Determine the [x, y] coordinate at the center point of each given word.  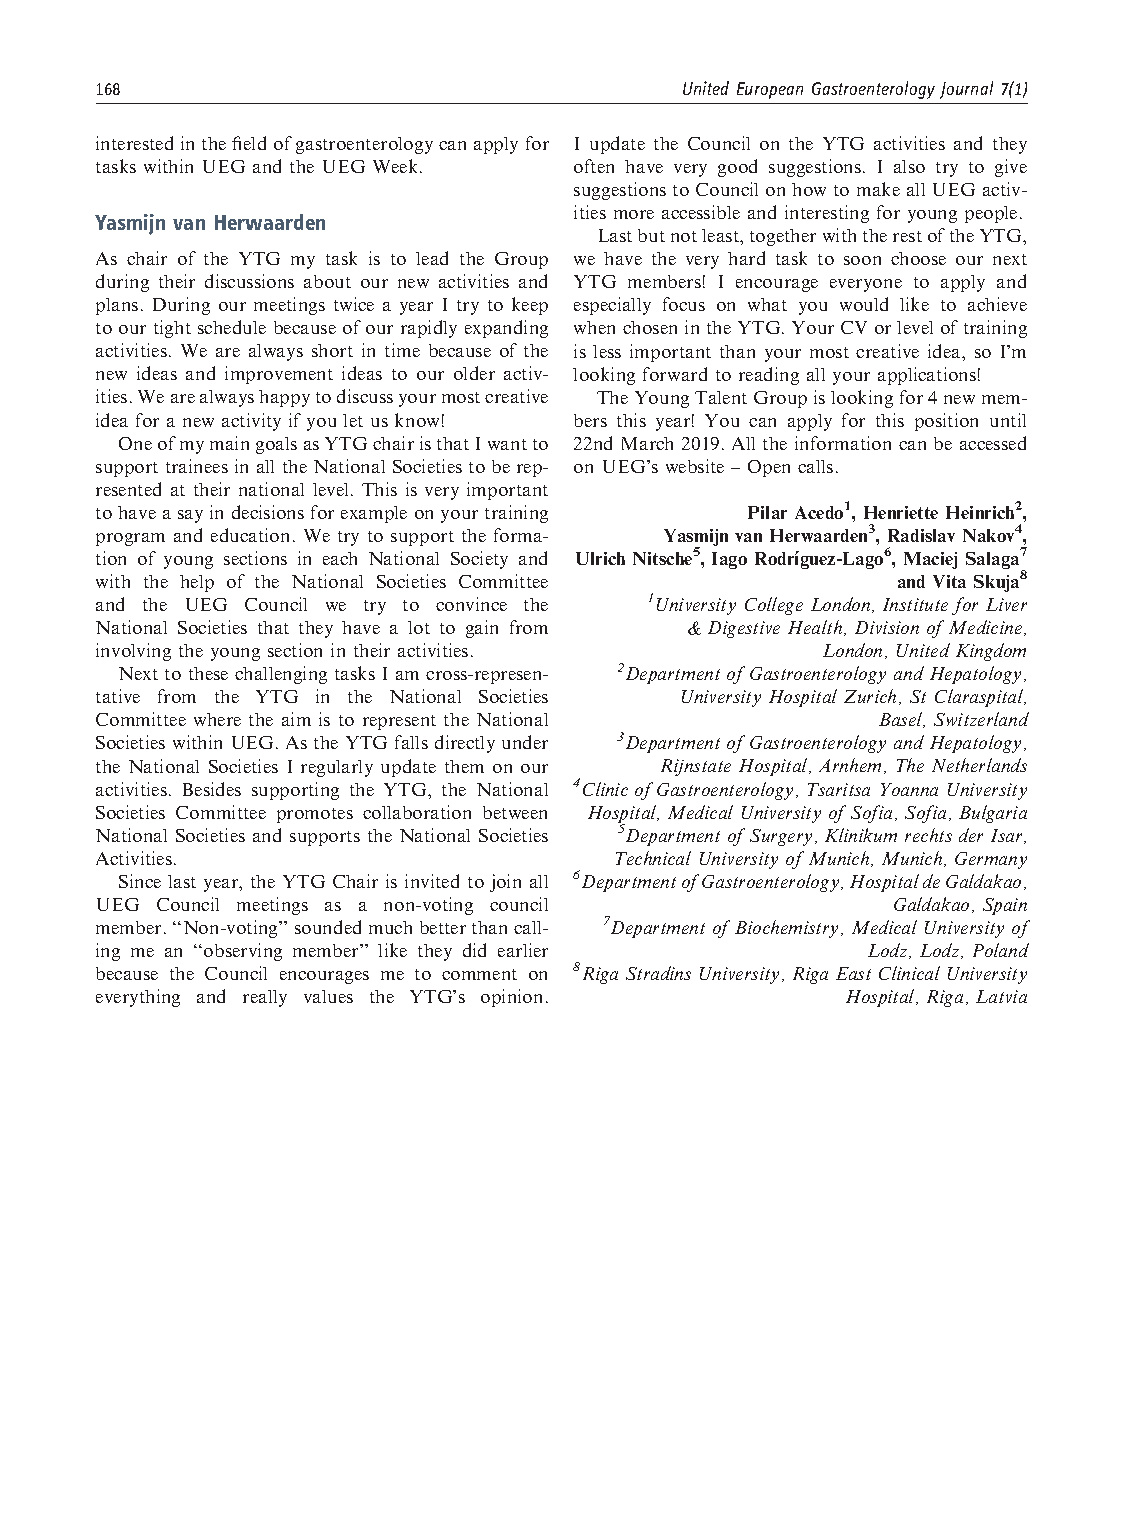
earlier [523, 950]
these [208, 673]
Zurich [870, 696]
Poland [1001, 950]
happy [284, 398]
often [594, 166]
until [1008, 420]
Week [397, 166]
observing [243, 952]
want [507, 444]
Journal [966, 90]
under [525, 742]
